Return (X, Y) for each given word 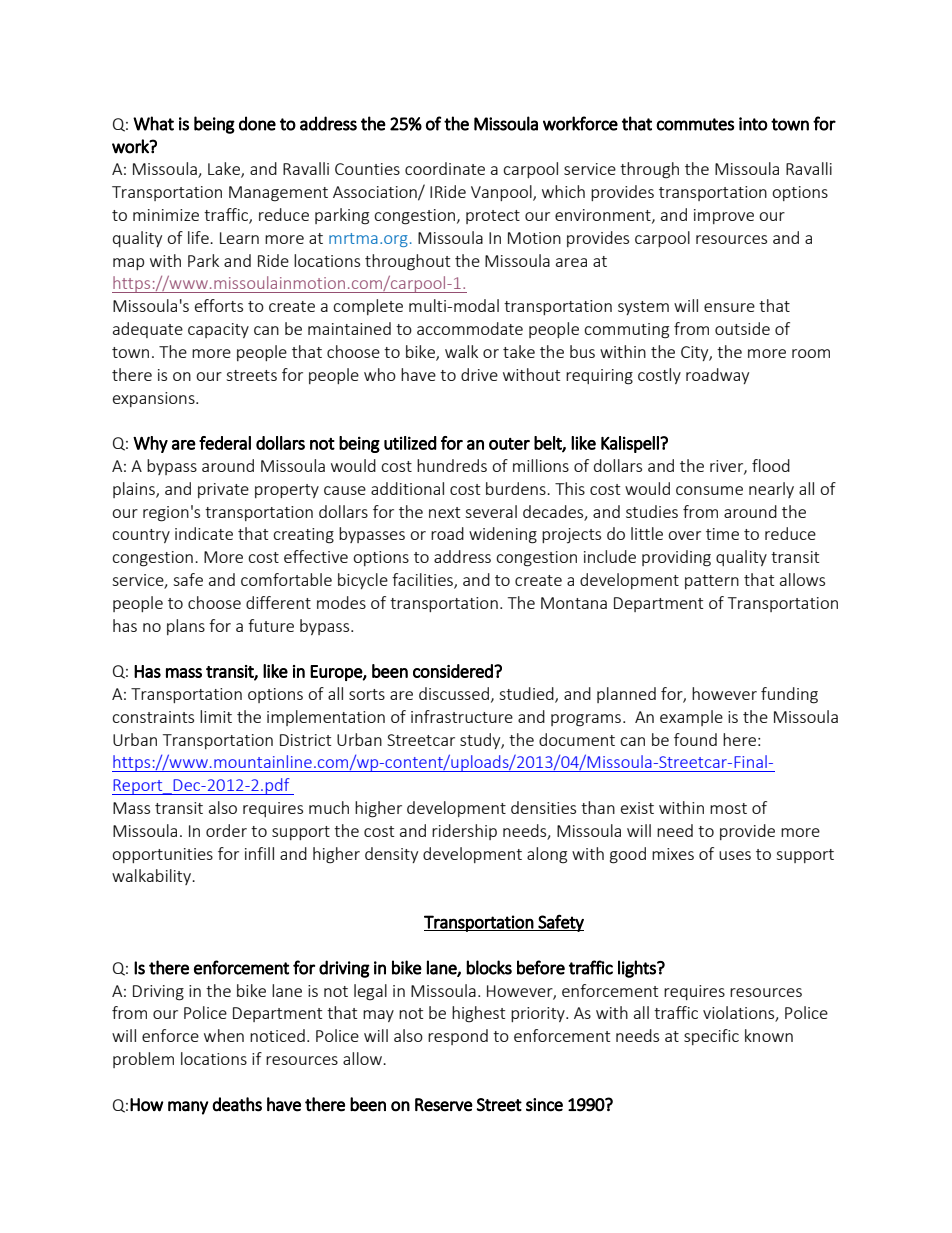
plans (186, 627)
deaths (237, 1104)
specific (711, 1037)
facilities (423, 581)
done (257, 123)
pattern (712, 582)
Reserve (444, 1105)
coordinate (445, 168)
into (753, 124)
